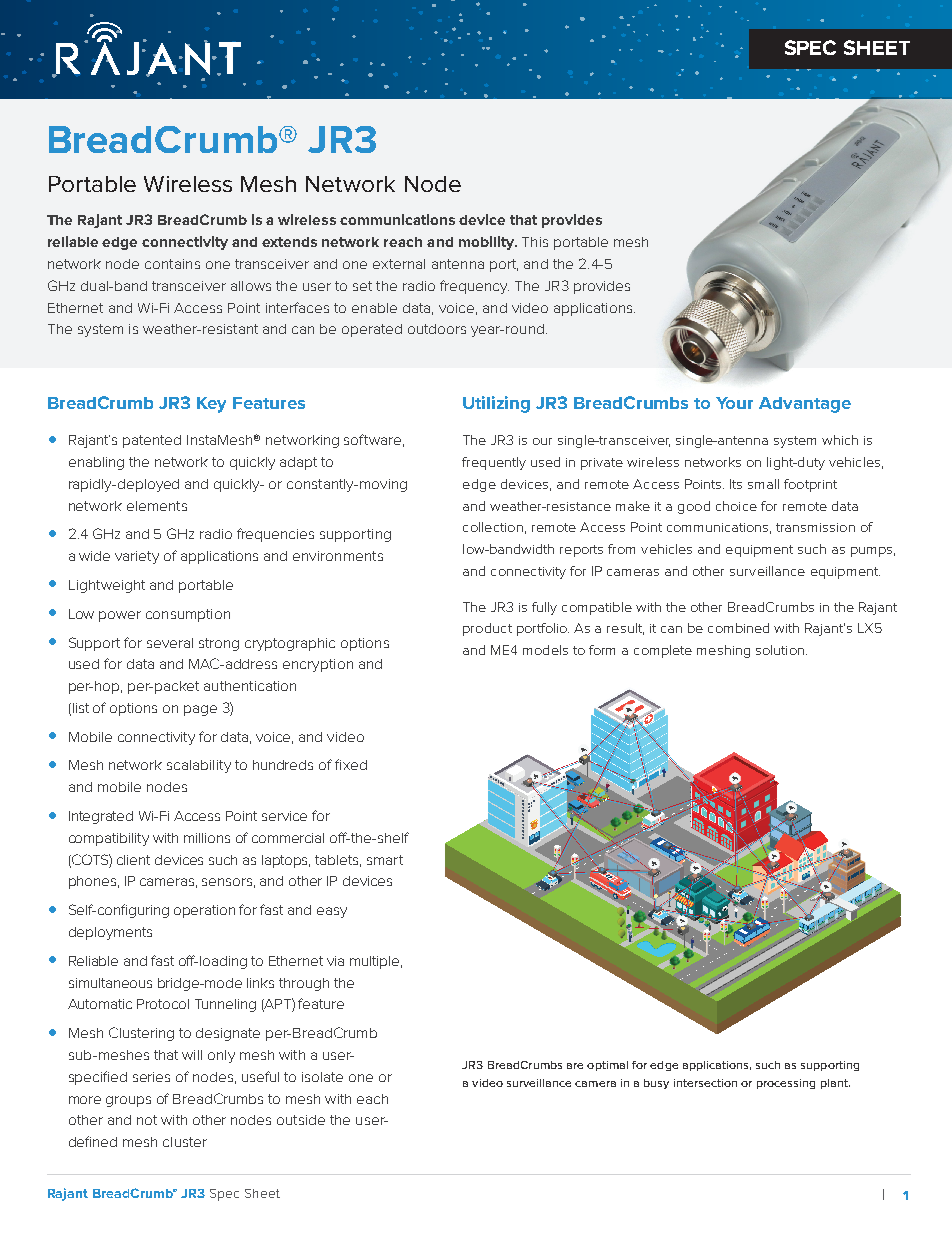 Image resolution: width=952 pixels, height=1233 pixels. What do you see at coordinates (385, 860) in the screenshot?
I see `smart` at bounding box center [385, 860].
